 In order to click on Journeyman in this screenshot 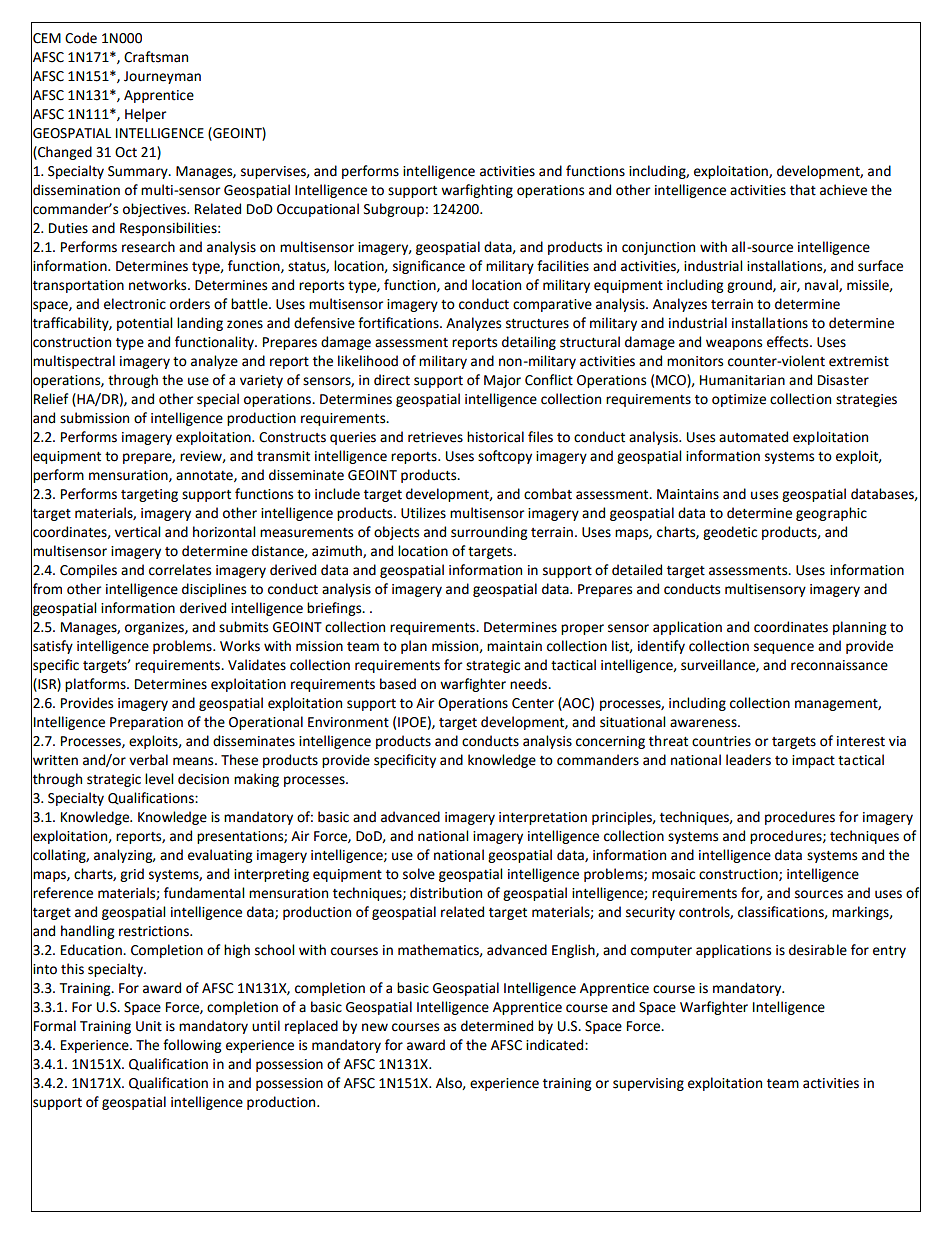, I will do `click(162, 77)`.
